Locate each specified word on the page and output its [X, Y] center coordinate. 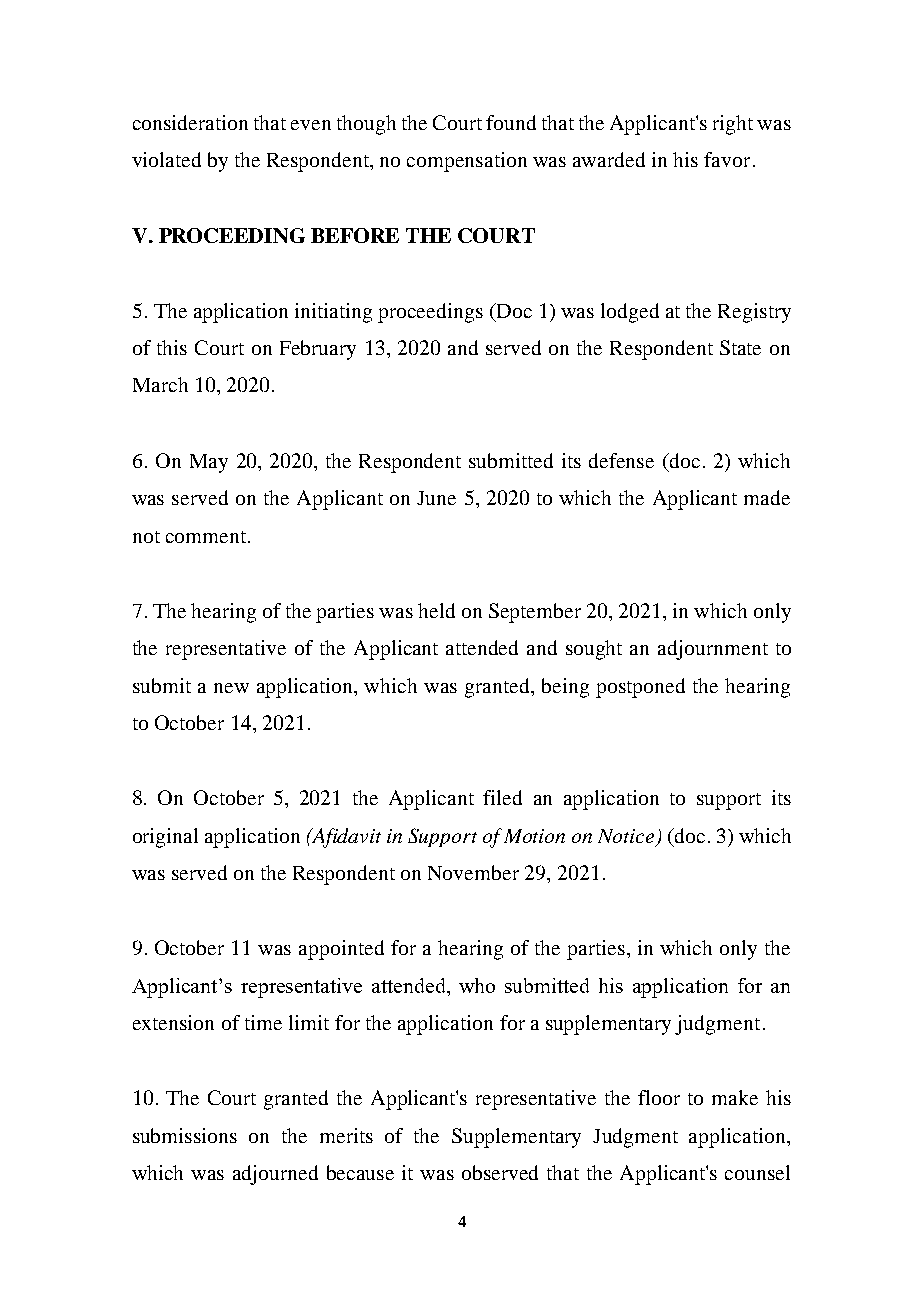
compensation [467, 162]
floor [659, 1097]
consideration [190, 122]
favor [727, 159]
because [360, 1172]
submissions [185, 1135]
